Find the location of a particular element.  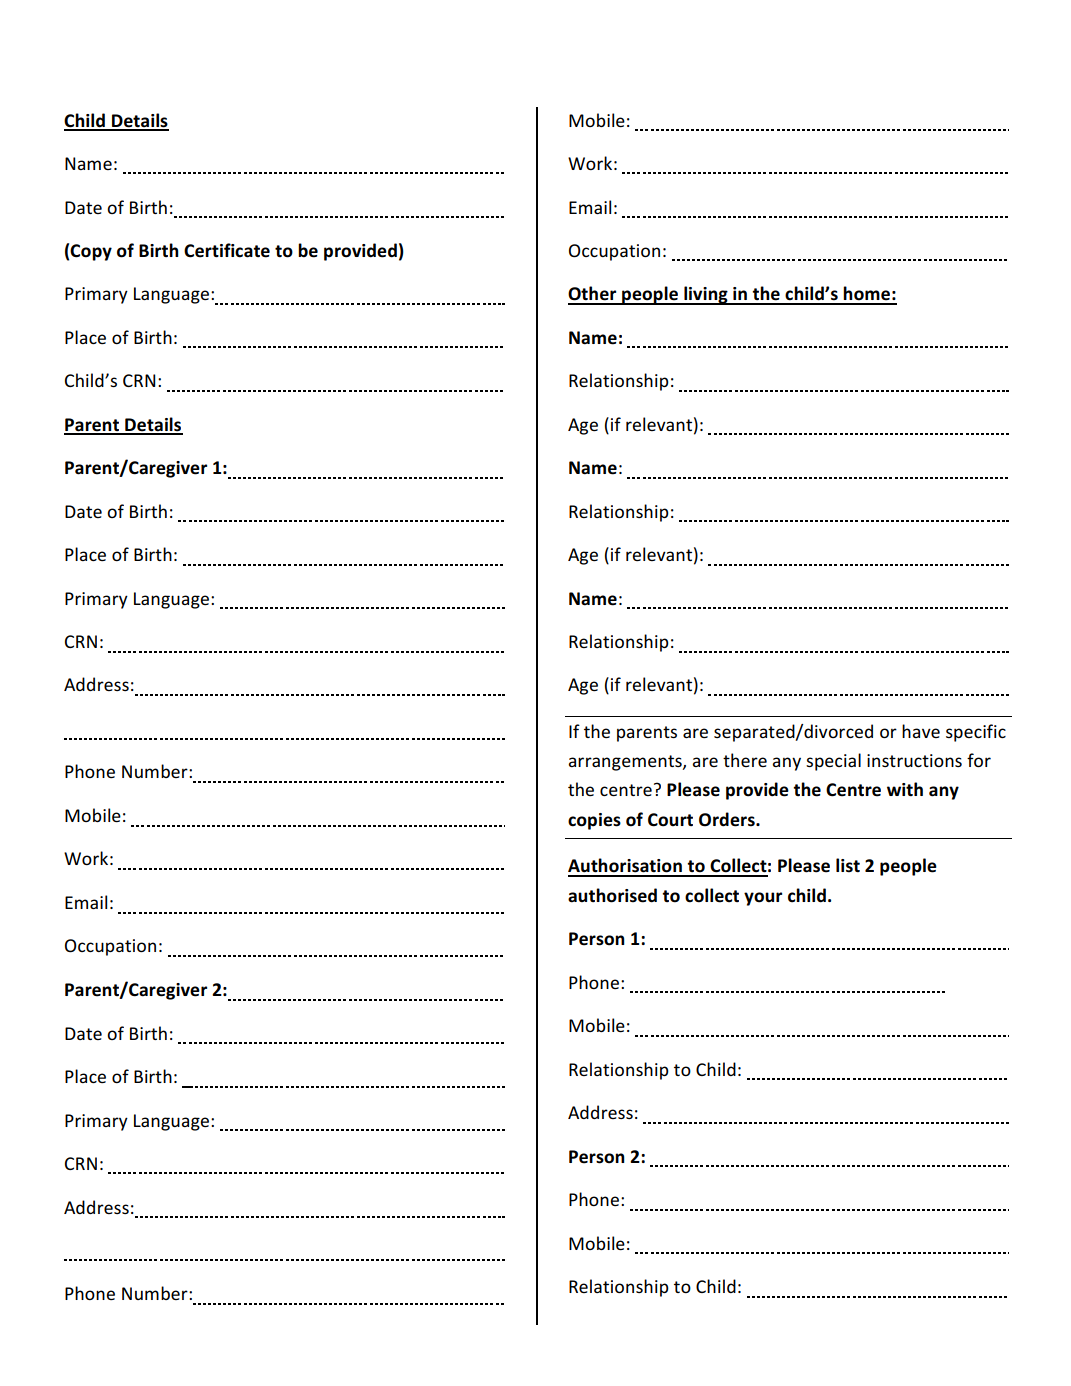

instructions is located at coordinates (914, 760).
